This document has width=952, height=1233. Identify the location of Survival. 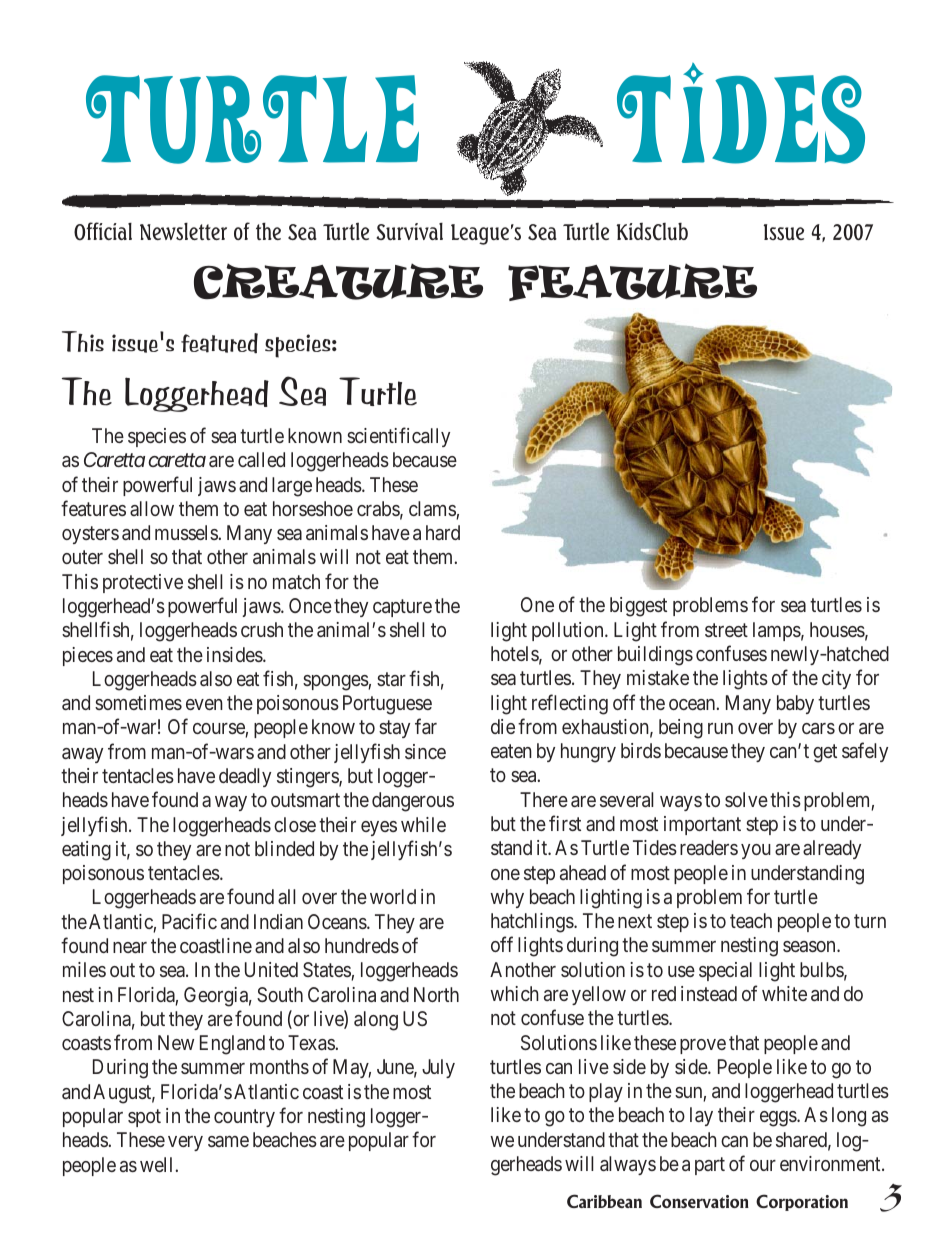
(409, 231).
